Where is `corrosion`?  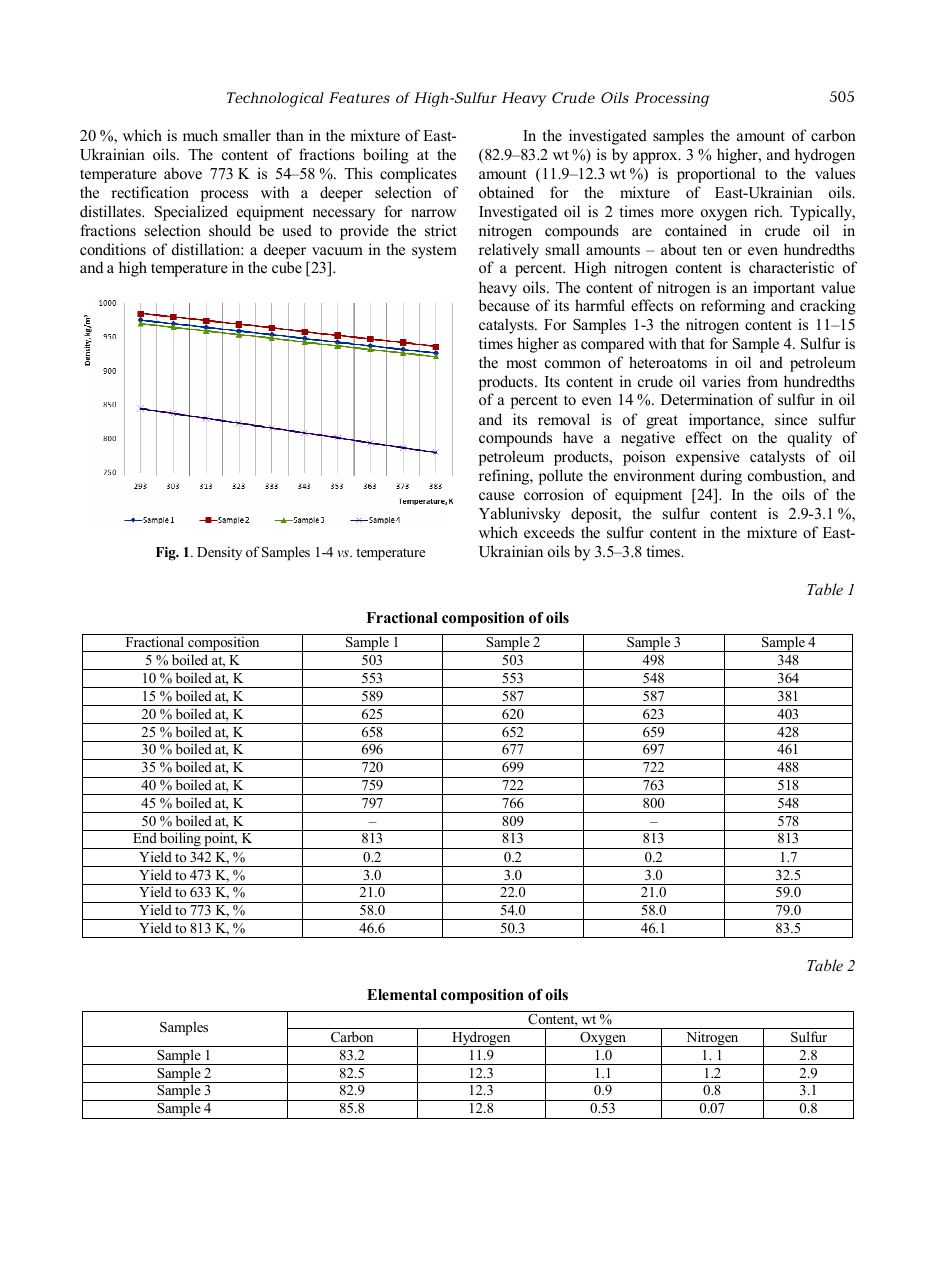 corrosion is located at coordinates (554, 494).
